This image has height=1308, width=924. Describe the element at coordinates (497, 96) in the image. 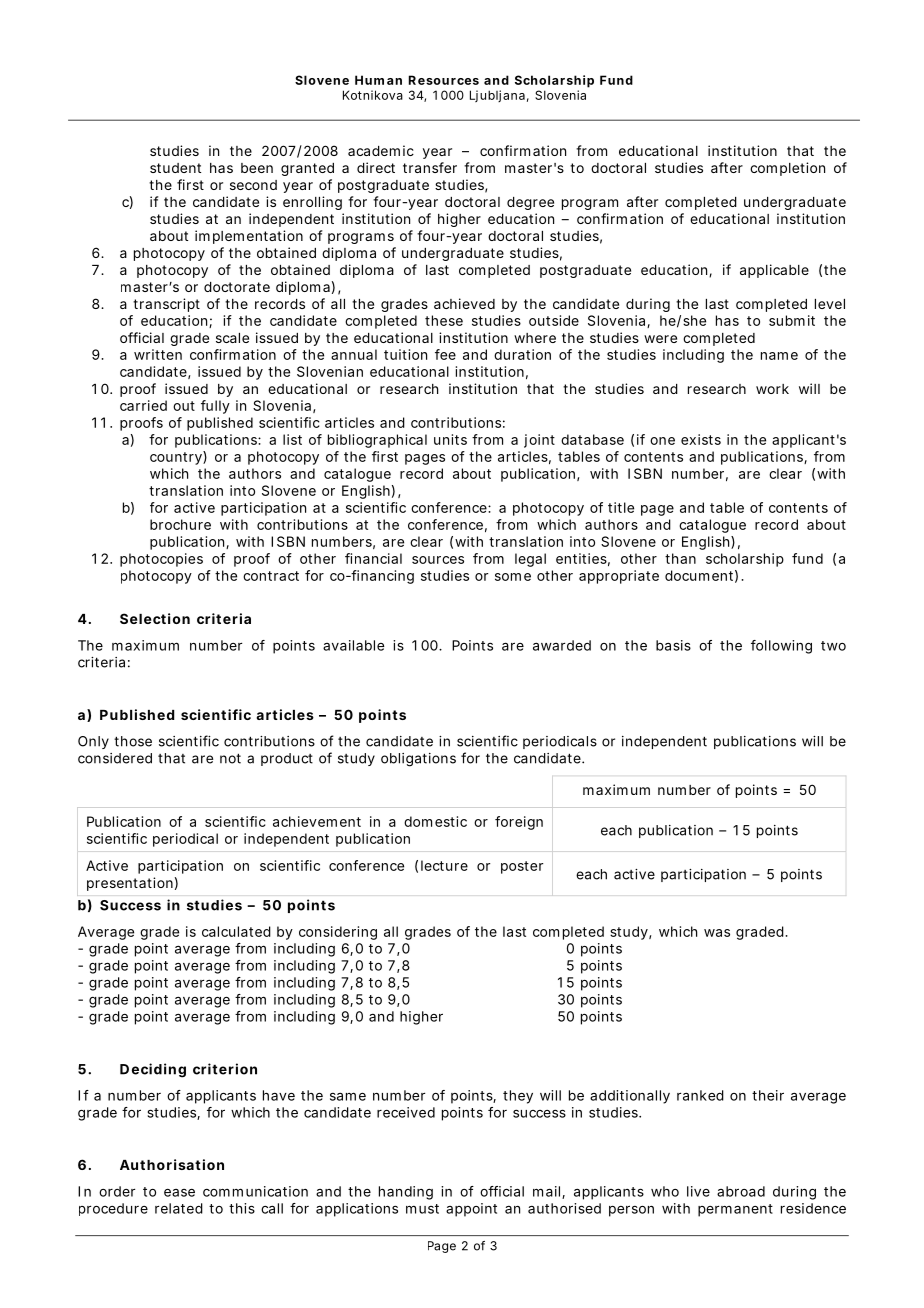

I see `Ljubljana` at that location.
